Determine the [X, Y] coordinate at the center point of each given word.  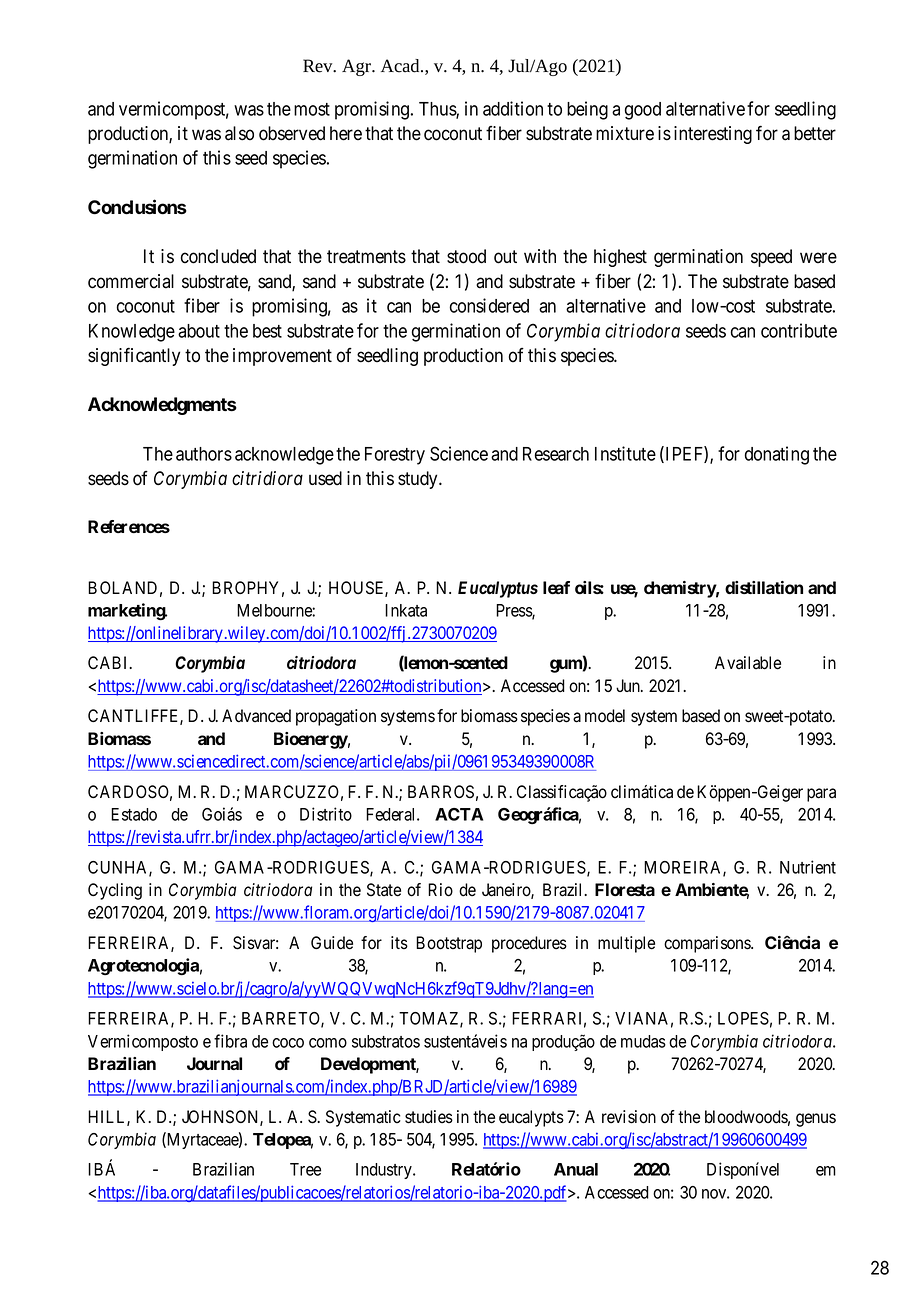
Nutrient [808, 867]
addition [513, 108]
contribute [799, 330]
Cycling [115, 891]
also [239, 133]
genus [816, 1120]
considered [489, 305]
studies [429, 1117]
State [384, 890]
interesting [713, 135]
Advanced [256, 716]
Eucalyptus [498, 589]
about [199, 331]
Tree [305, 1169]
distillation [764, 587]
